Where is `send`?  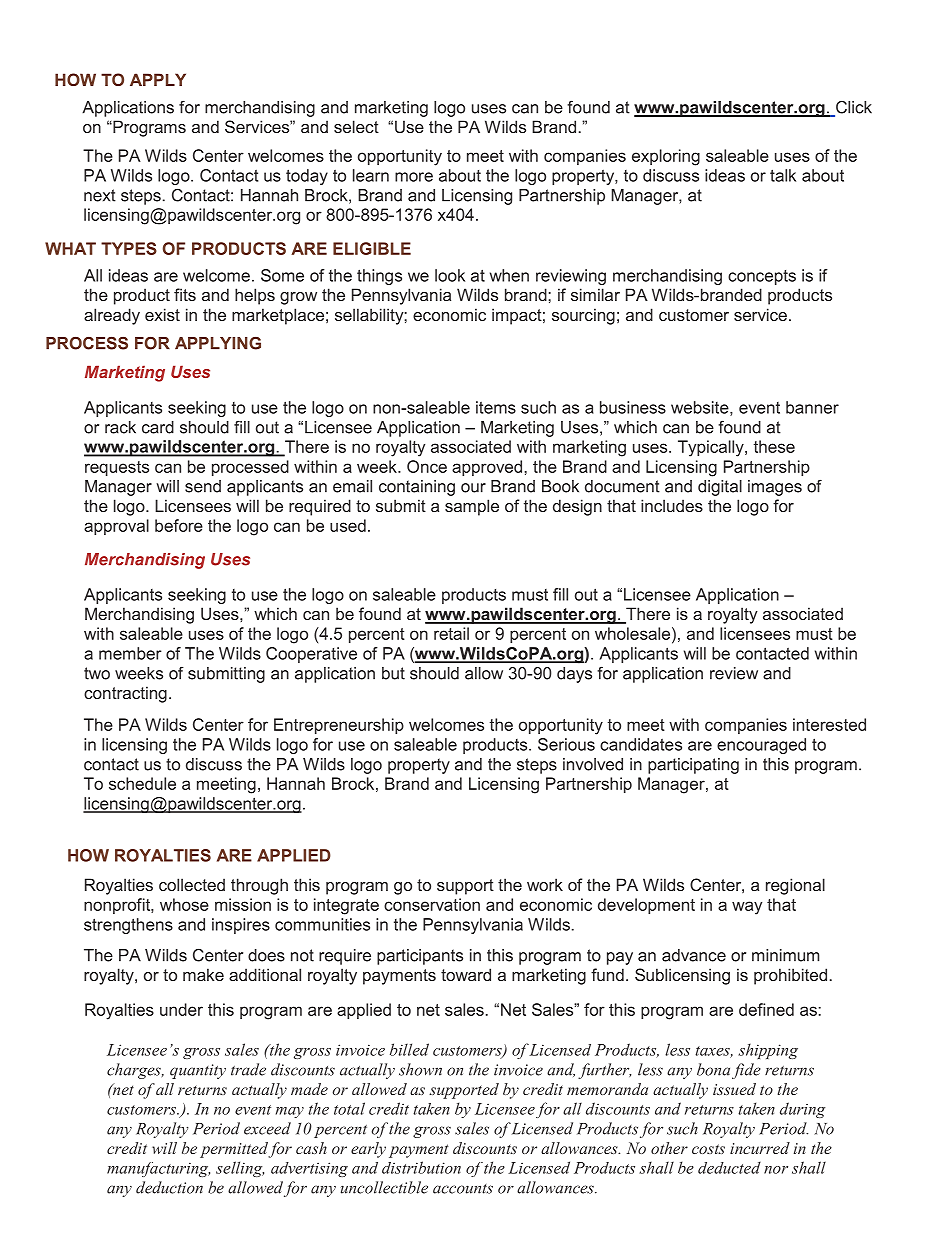 send is located at coordinates (203, 486).
